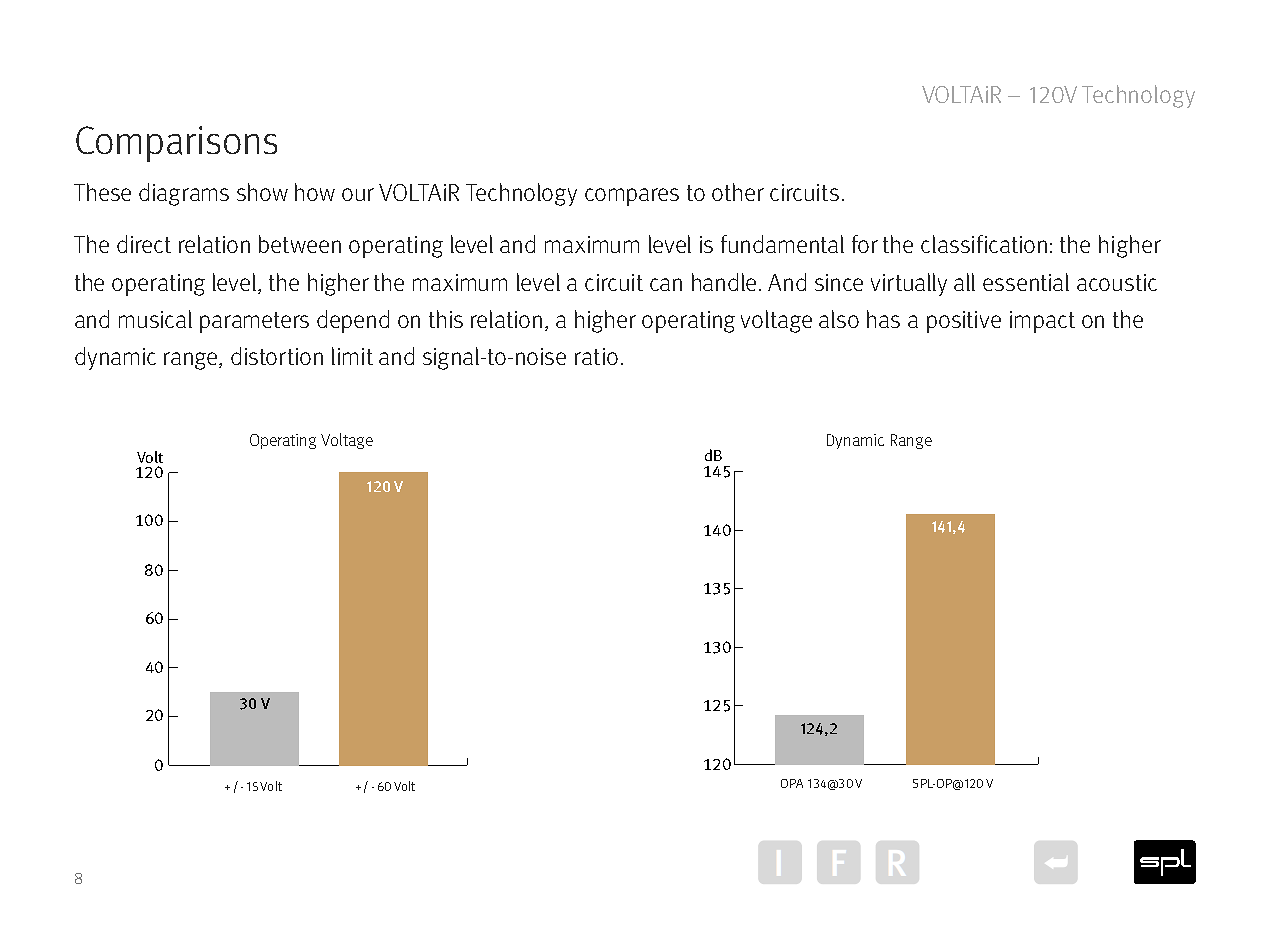  Describe the element at coordinates (632, 197) in the screenshot. I see `compares` at that location.
